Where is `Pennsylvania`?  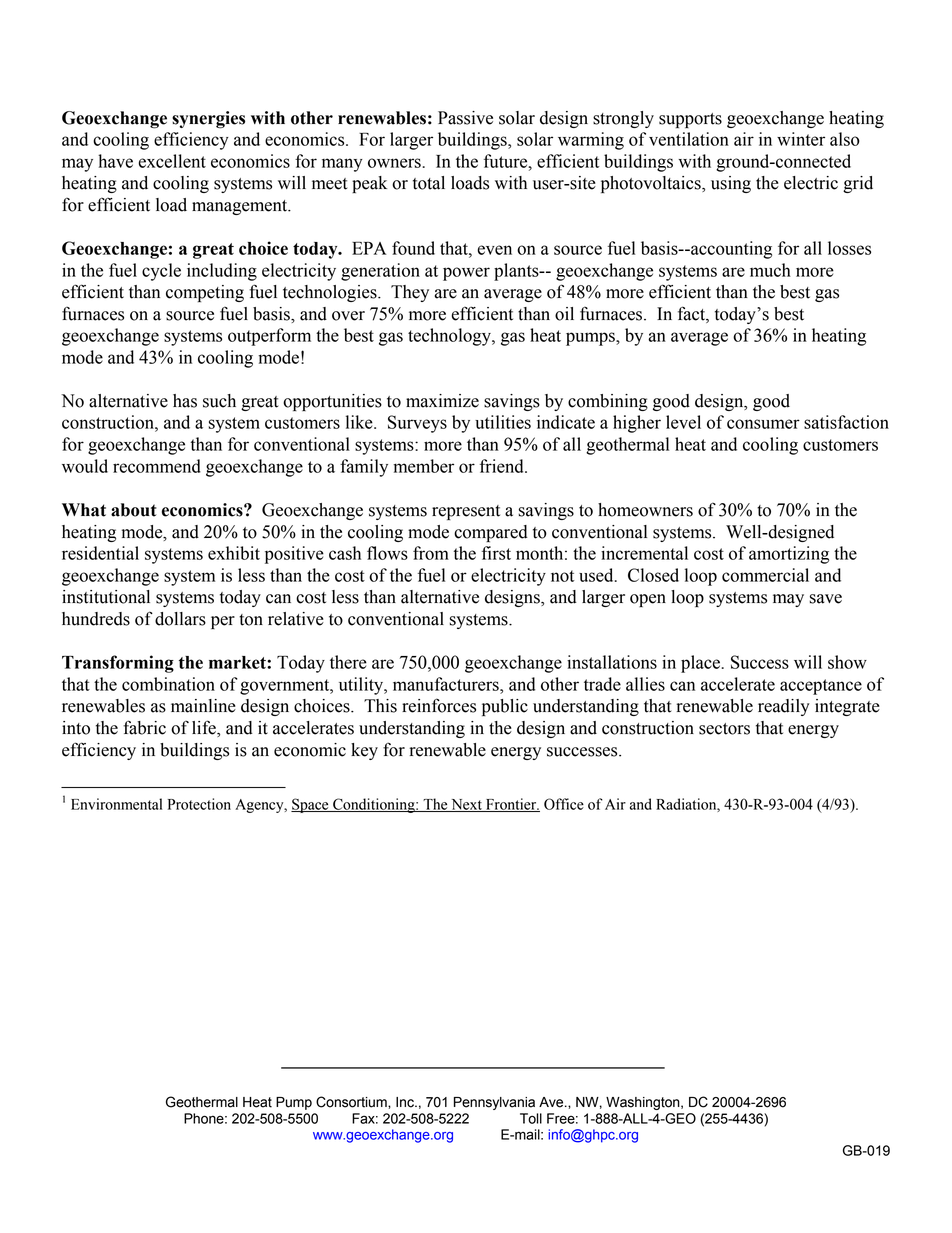 Pennsylvania is located at coordinates (494, 1103).
